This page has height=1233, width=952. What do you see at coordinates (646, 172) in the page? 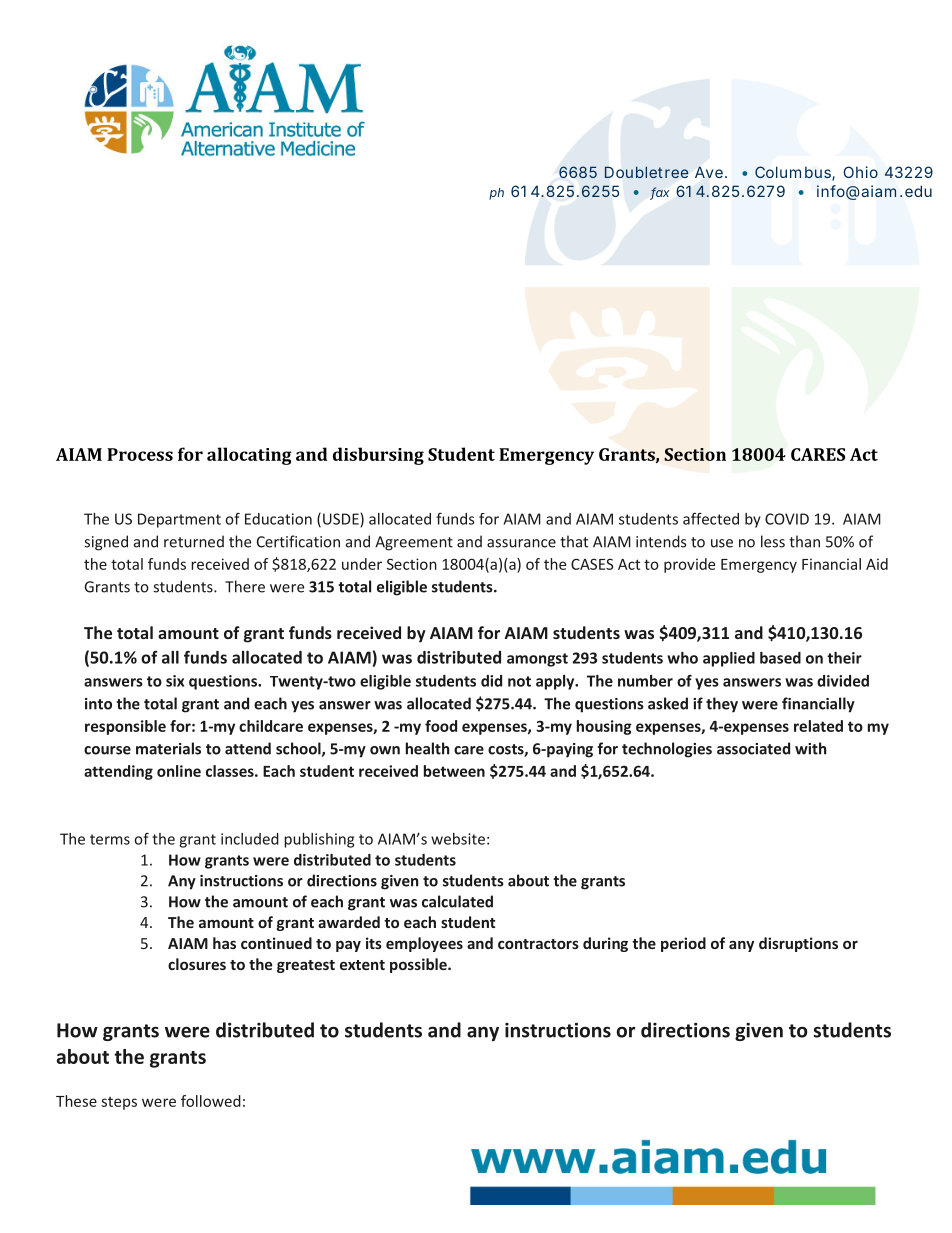
I see `Doubletree` at bounding box center [646, 172].
